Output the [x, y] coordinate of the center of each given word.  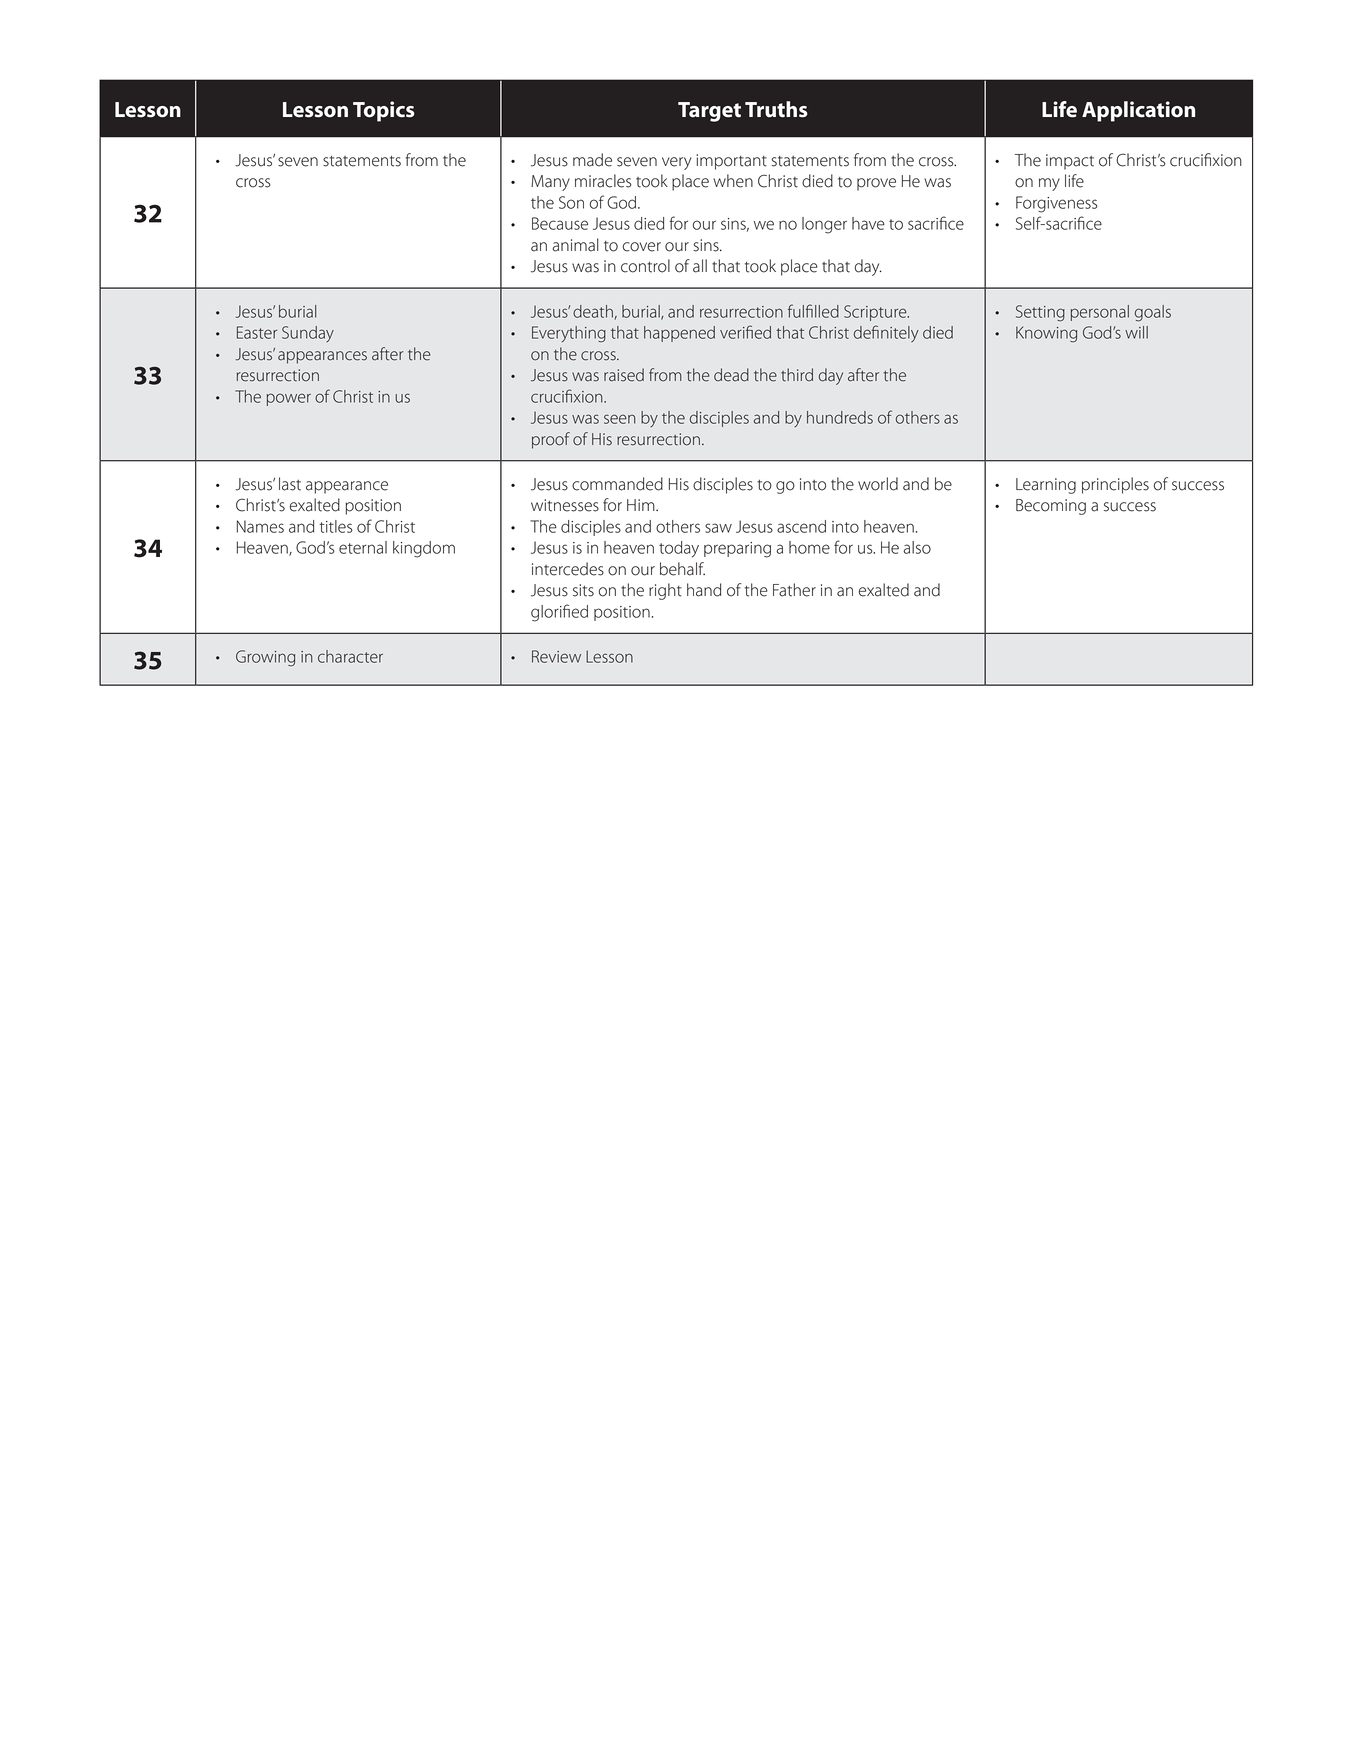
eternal [363, 547]
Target [709, 112]
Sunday [308, 334]
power [289, 399]
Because [560, 223]
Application [1138, 111]
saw [718, 528]
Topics [384, 111]
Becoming [1051, 507]
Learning [1046, 486]
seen [620, 419]
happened [679, 334]
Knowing [1046, 334]
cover [642, 247]
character [350, 656]
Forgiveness [1057, 204]
